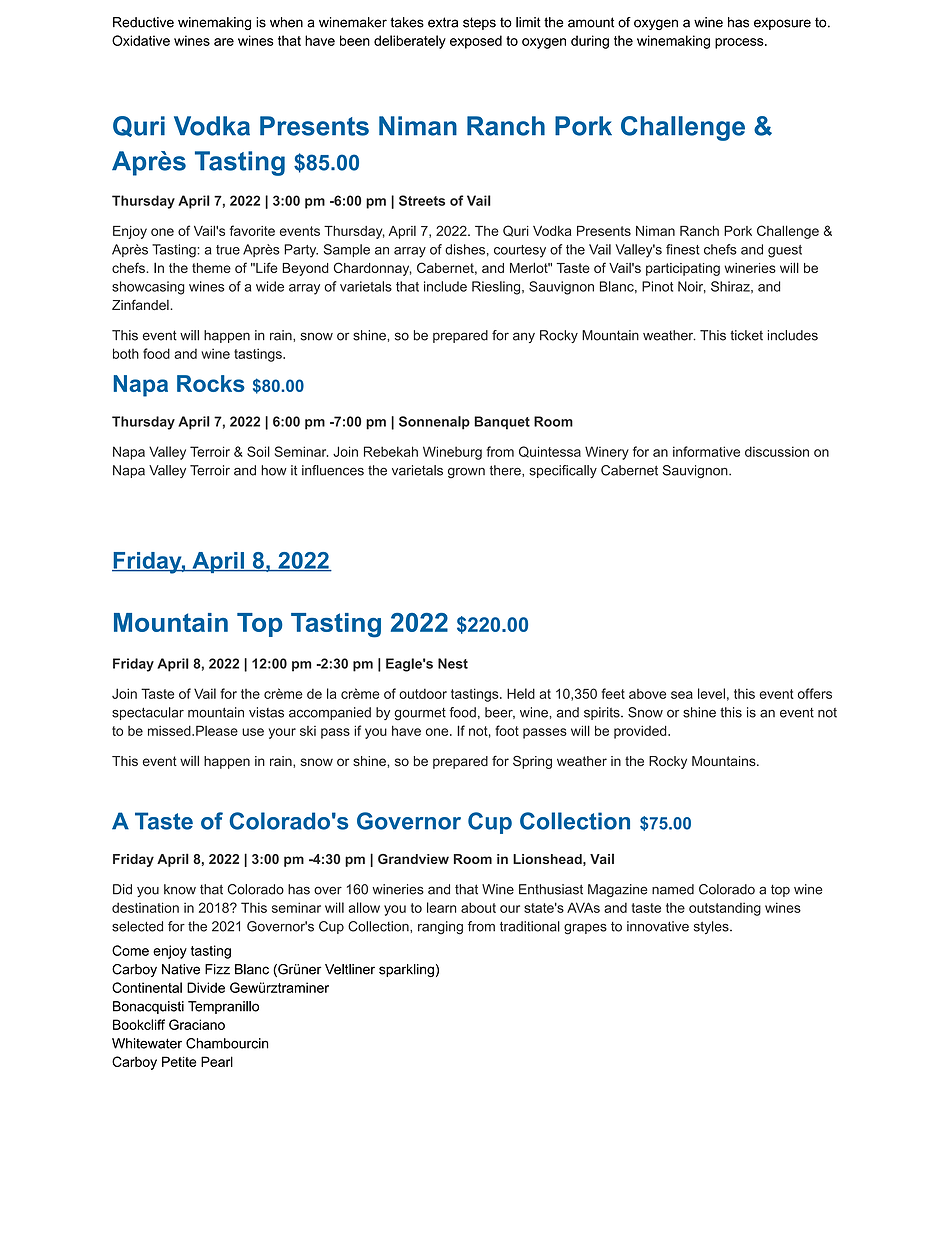 This screenshot has height=1233, width=952. I want to click on grown, so click(466, 472).
